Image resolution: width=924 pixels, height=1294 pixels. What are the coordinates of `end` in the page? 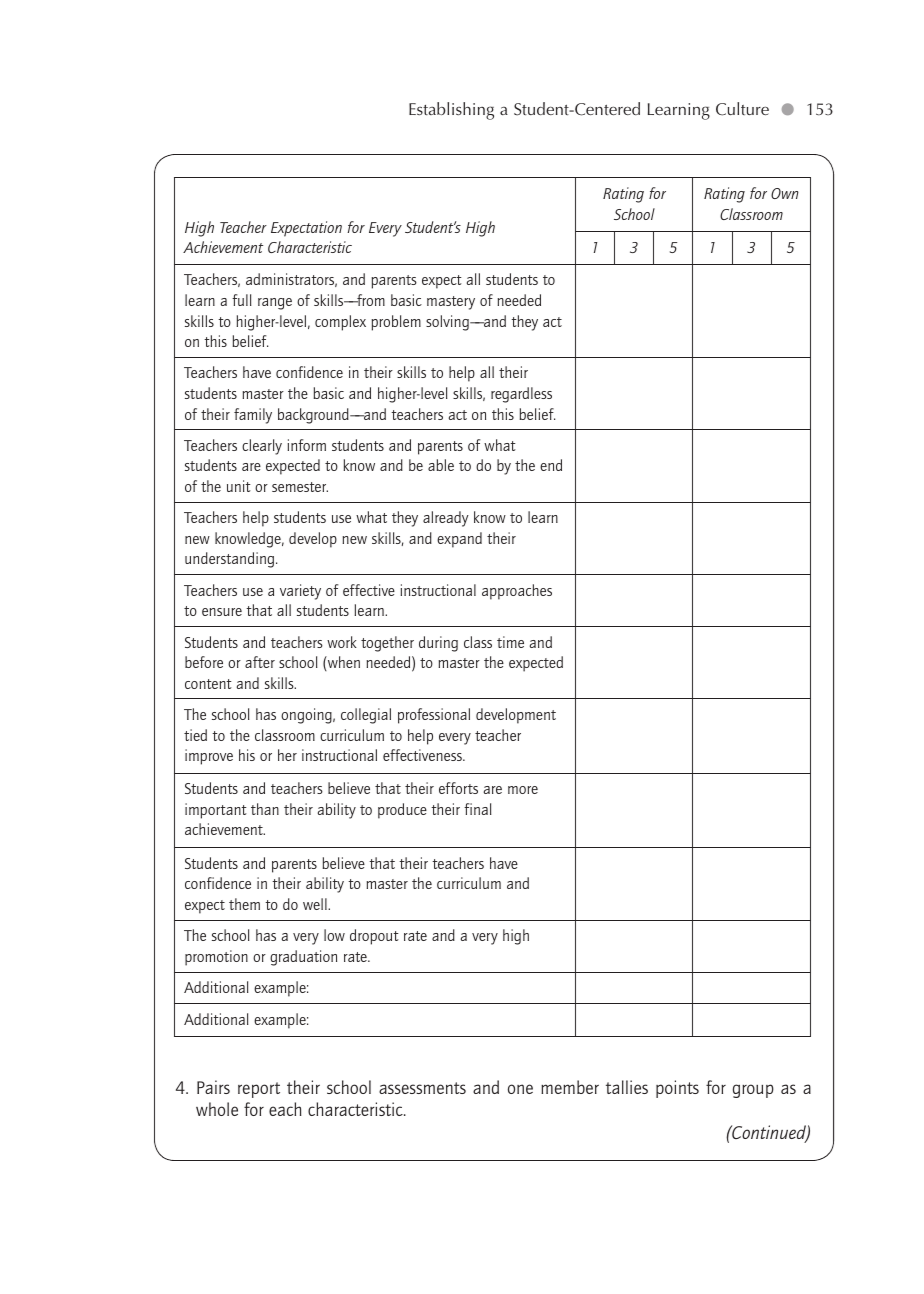 It's located at (551, 465).
